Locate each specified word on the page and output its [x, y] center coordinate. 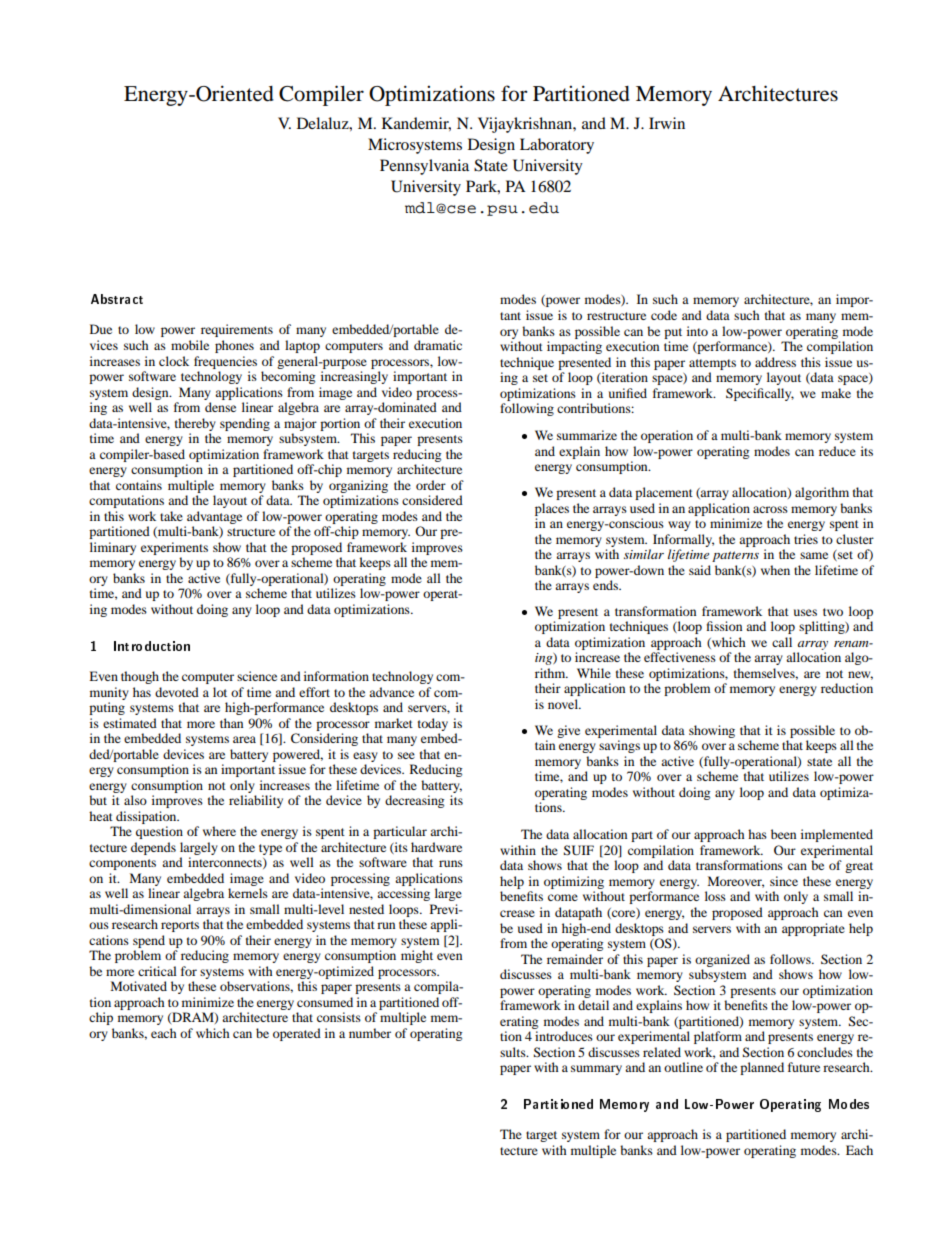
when [775, 570]
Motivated [139, 986]
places [552, 509]
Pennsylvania [424, 167]
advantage [214, 517]
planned [762, 1068]
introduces [564, 1036]
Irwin [667, 123]
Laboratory [557, 146]
